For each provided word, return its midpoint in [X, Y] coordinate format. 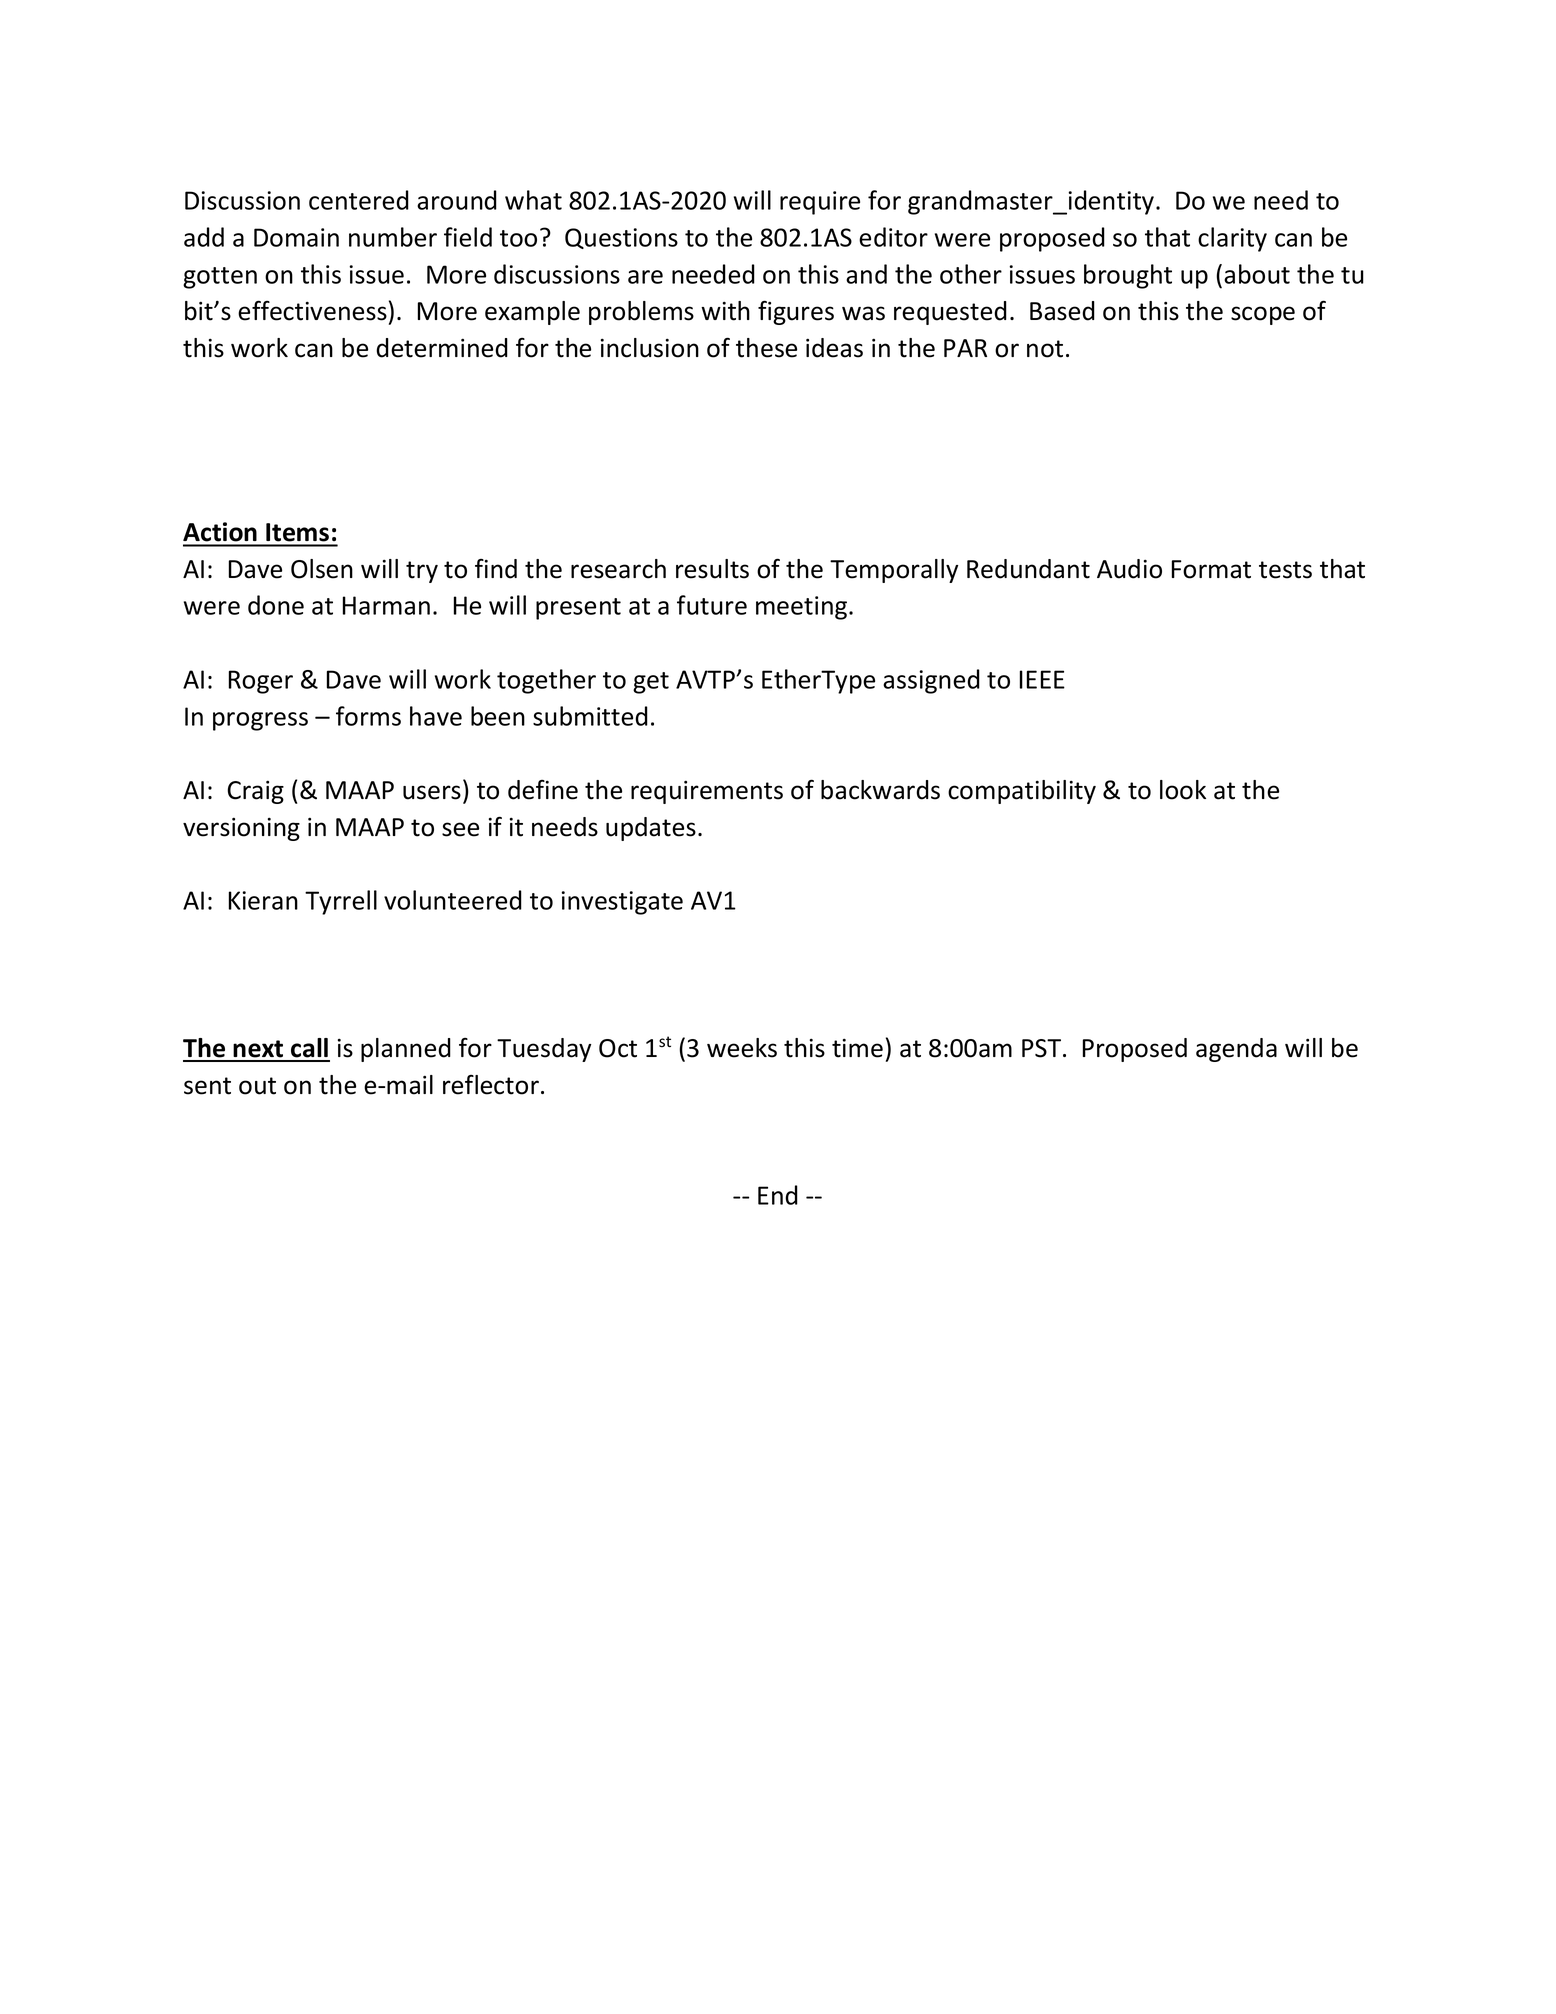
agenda [1236, 1050]
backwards [880, 790]
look [1183, 790]
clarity [1232, 239]
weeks [742, 1048]
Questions [621, 238]
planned [406, 1050]
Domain [296, 237]
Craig [255, 792]
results [712, 569]
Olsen [322, 569]
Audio [1129, 569]
